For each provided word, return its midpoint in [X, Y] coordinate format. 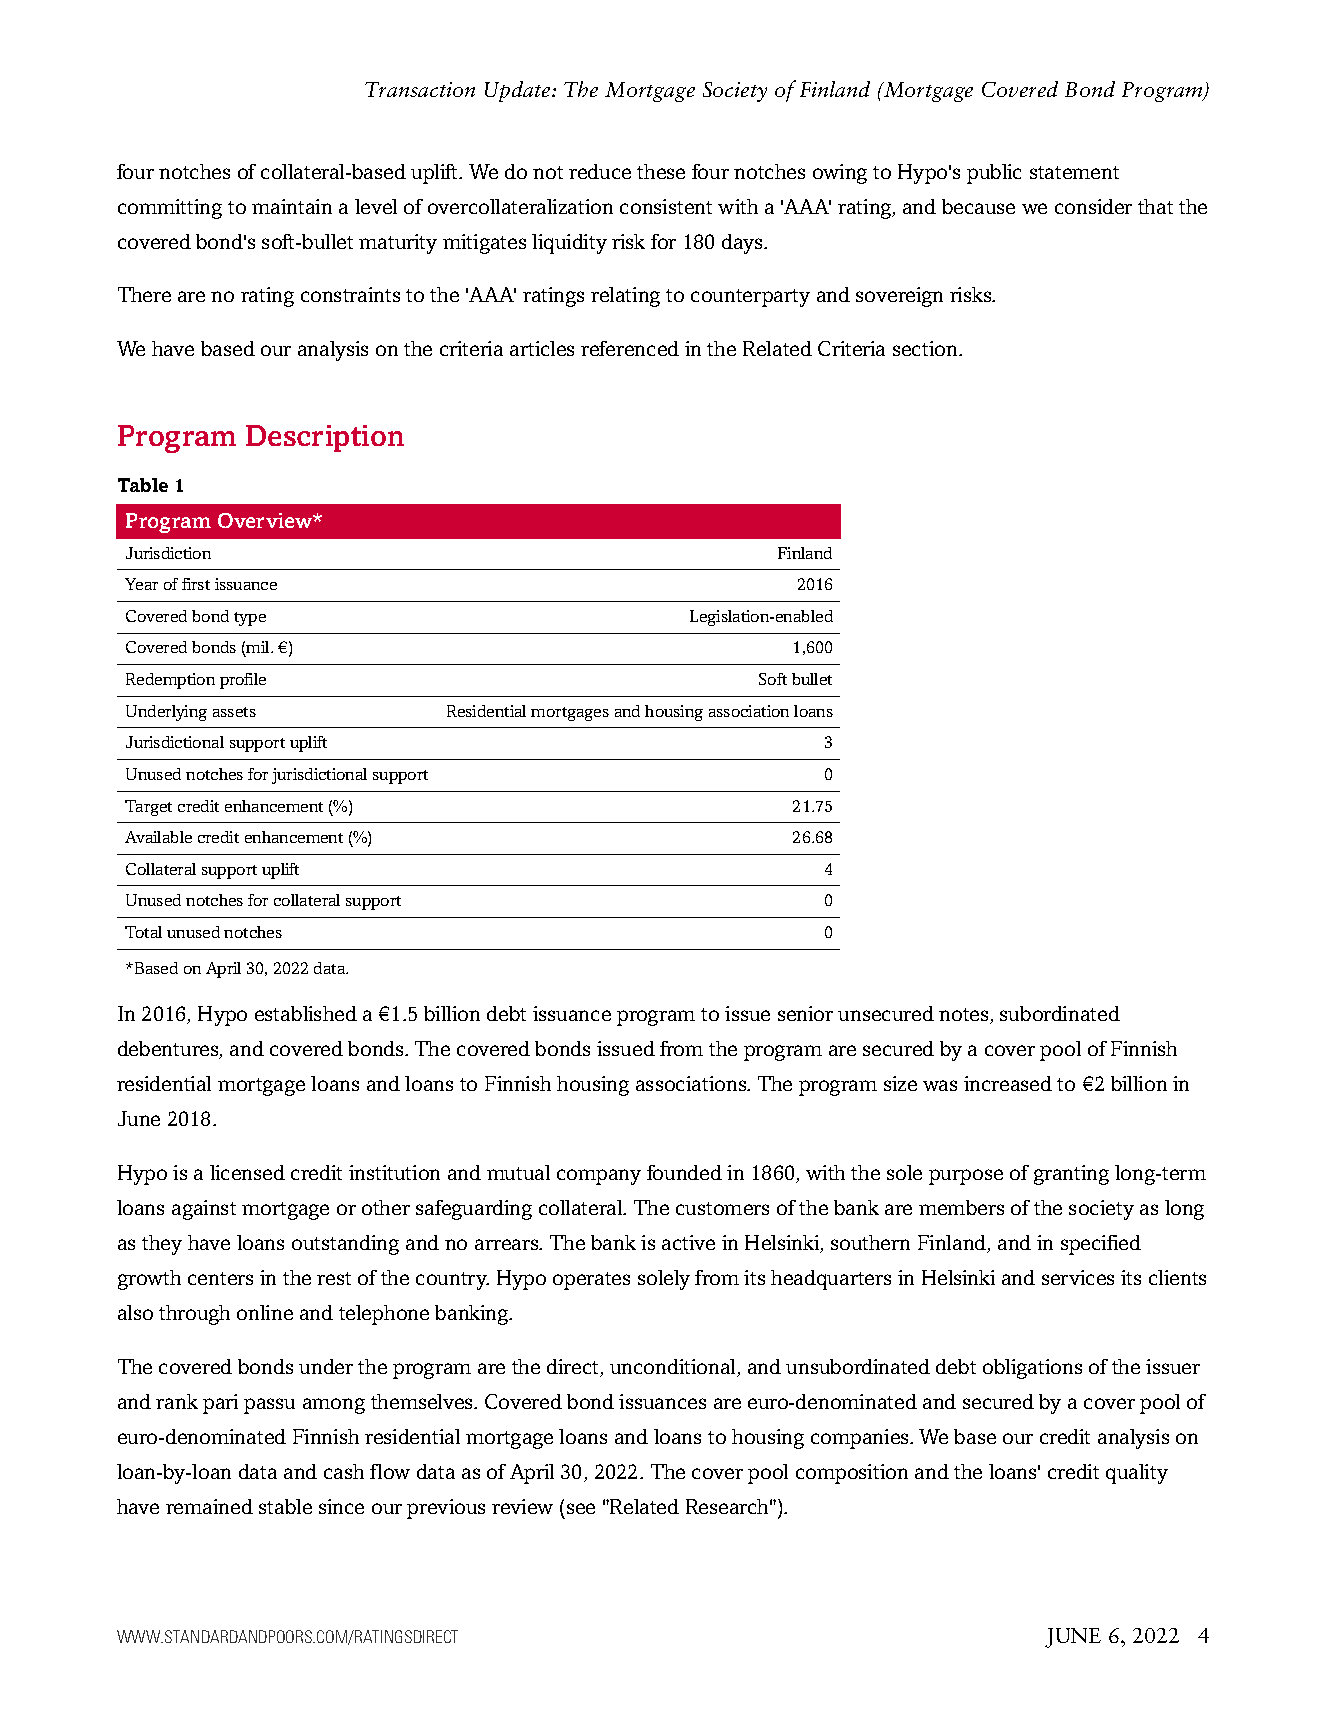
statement [1074, 172]
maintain [292, 206]
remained [209, 1506]
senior [805, 1013]
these [661, 171]
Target [148, 808]
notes [965, 1016]
